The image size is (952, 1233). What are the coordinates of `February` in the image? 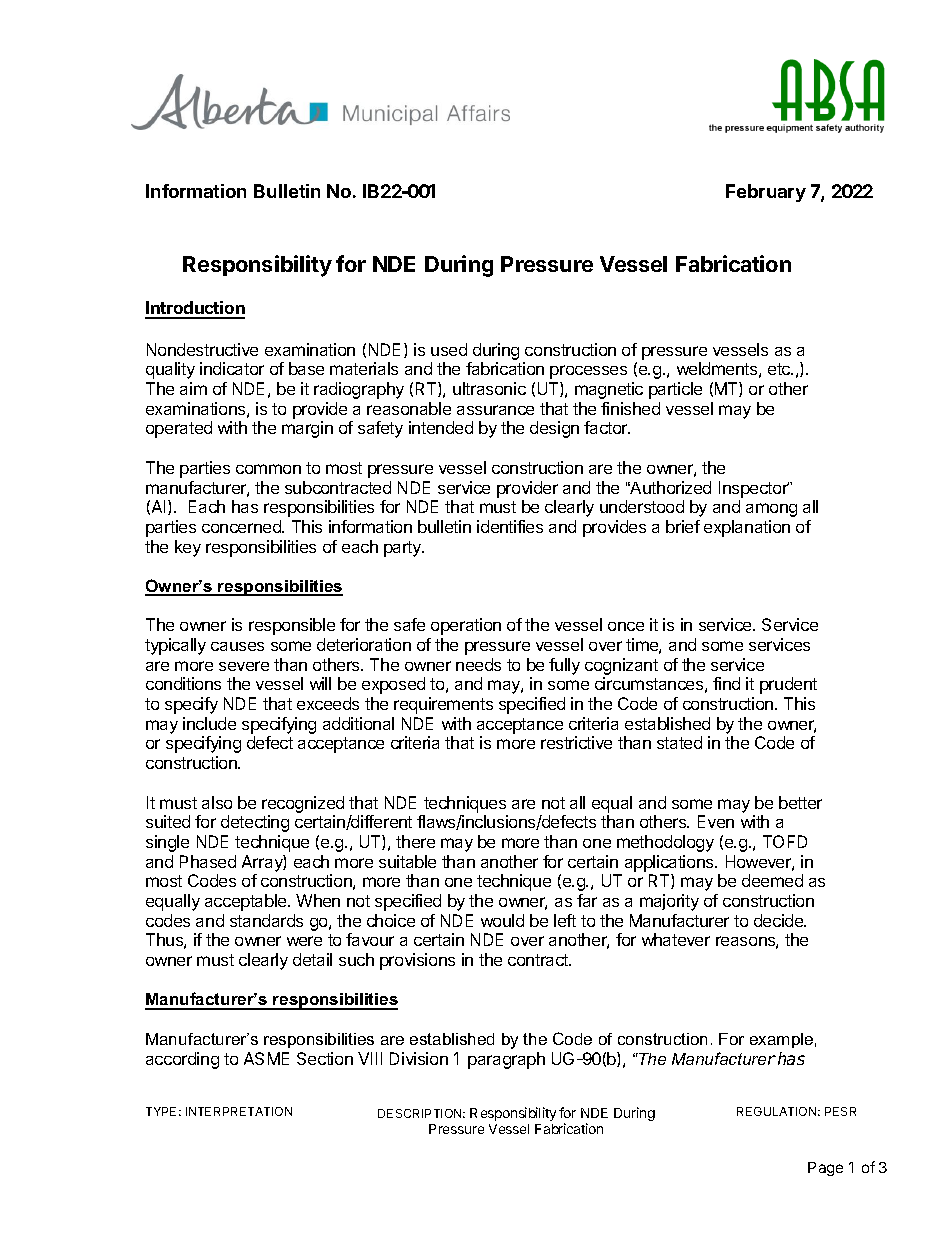 It's located at (766, 193).
